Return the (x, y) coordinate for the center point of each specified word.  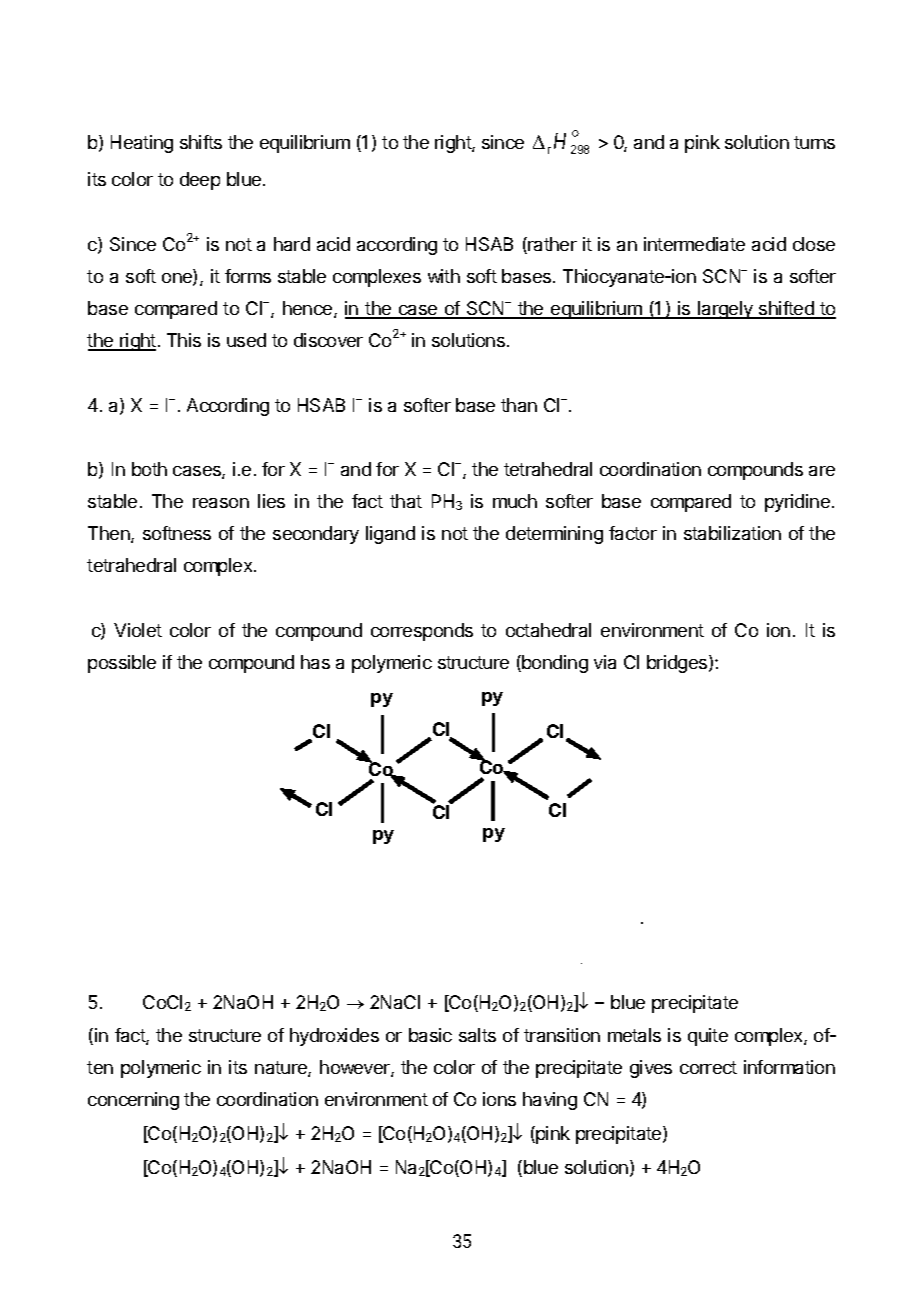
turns (814, 142)
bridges (678, 664)
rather (551, 245)
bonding (554, 664)
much (515, 501)
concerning (133, 1101)
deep (200, 181)
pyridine (797, 503)
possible (122, 664)
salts (477, 1035)
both (149, 469)
